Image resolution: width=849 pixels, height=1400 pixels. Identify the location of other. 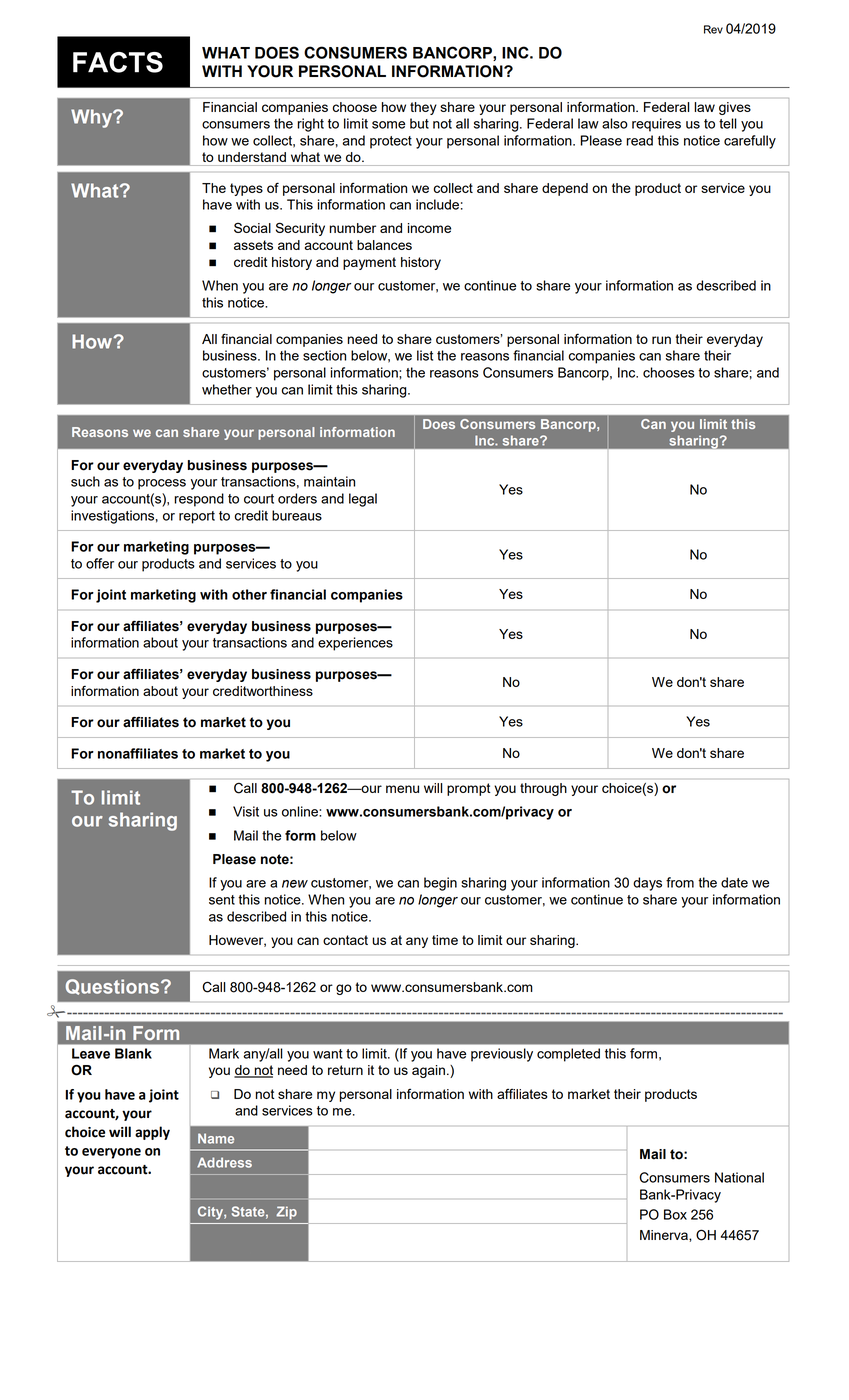
(249, 594).
